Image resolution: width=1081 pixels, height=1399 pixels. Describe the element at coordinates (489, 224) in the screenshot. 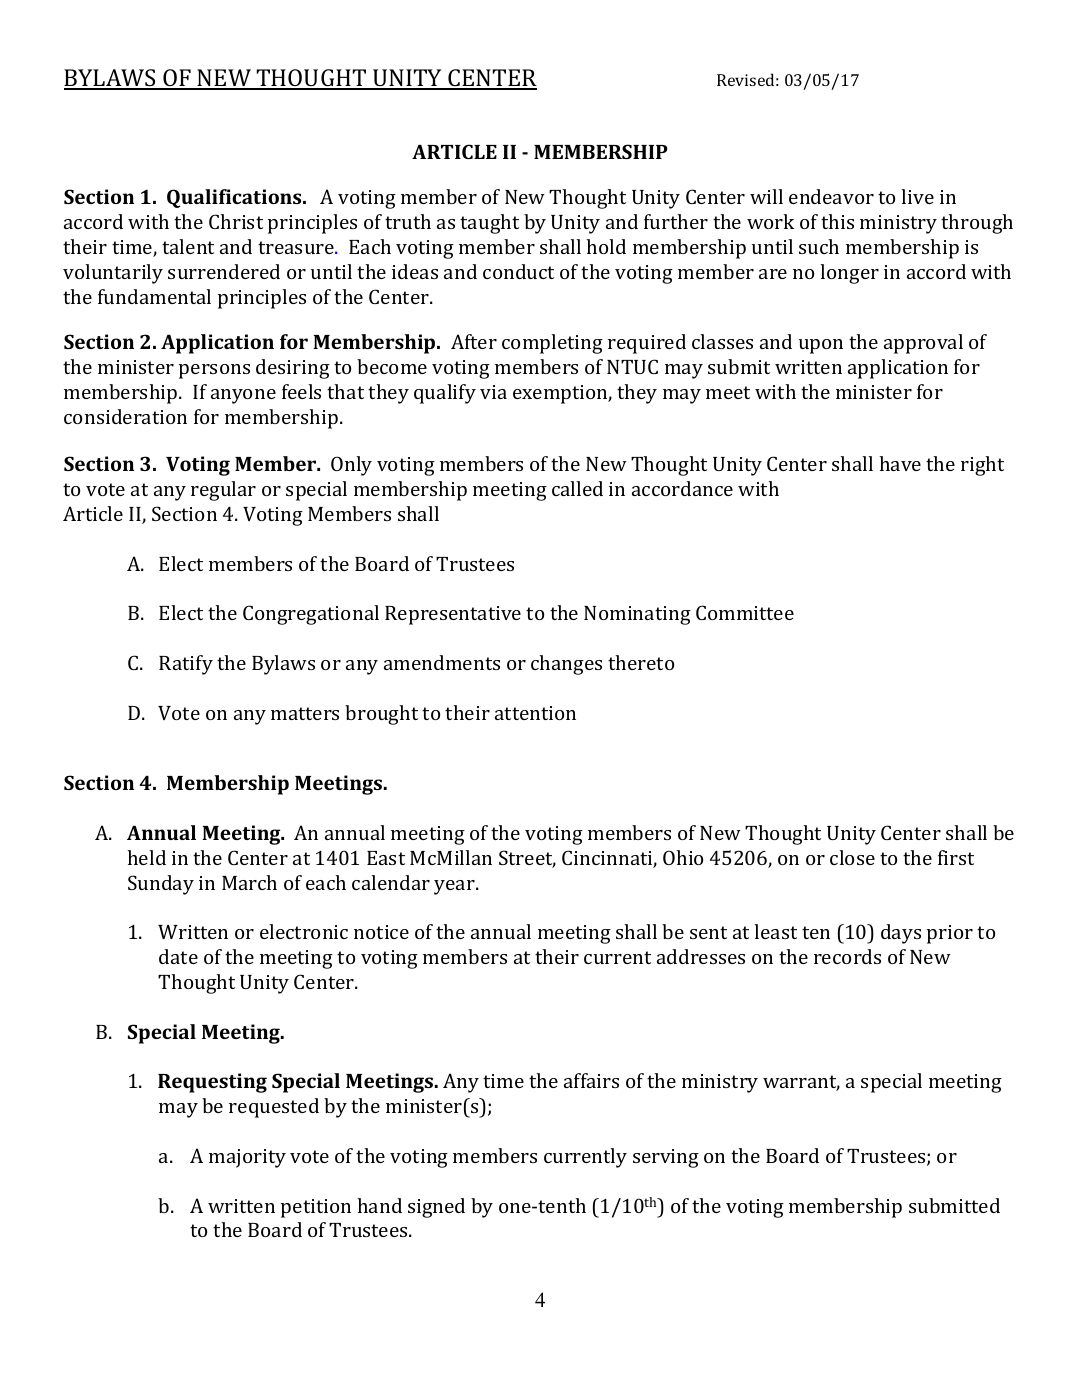

I see `taught` at that location.
